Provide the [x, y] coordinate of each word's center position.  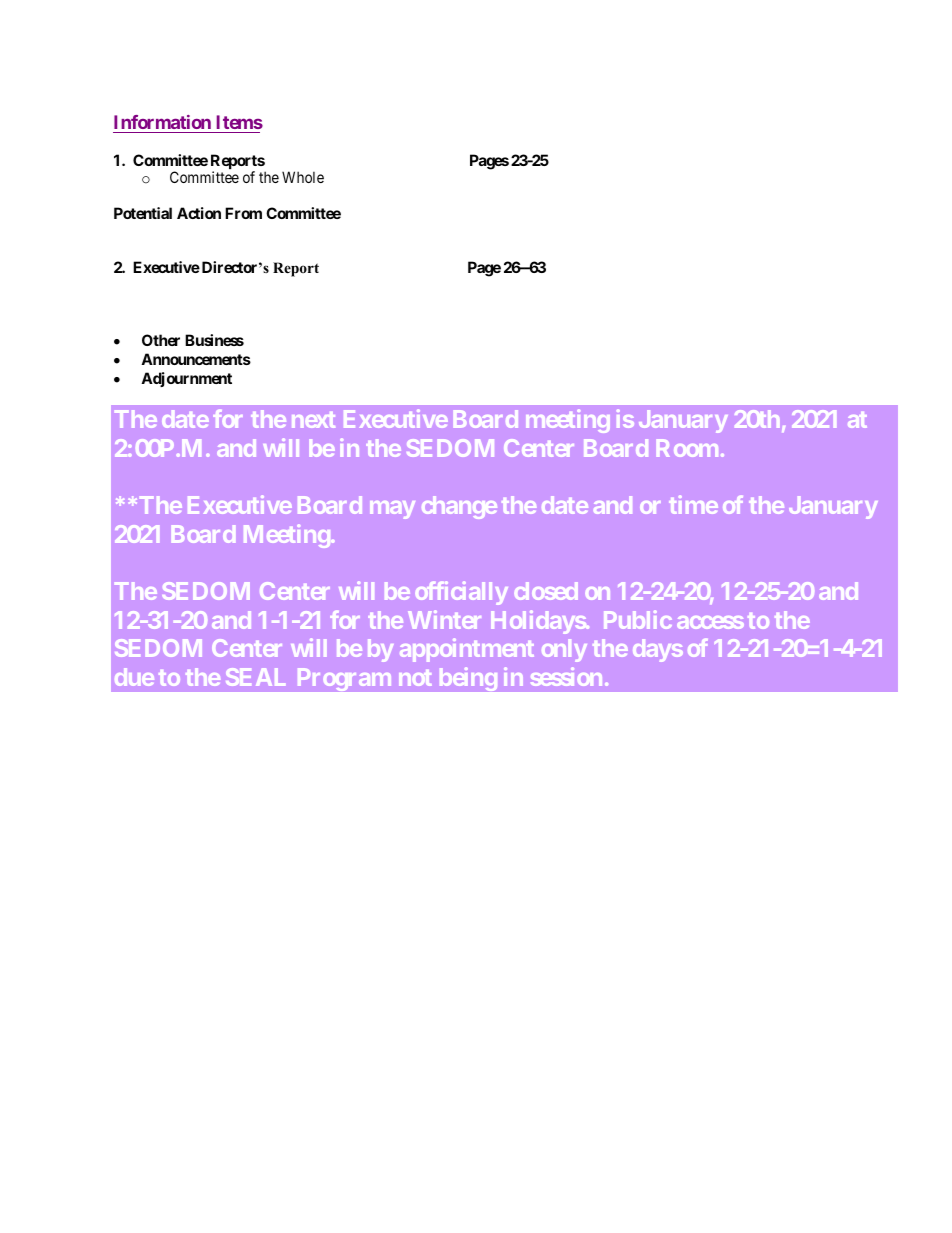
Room [687, 448]
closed [546, 591]
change [459, 507]
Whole [303, 177]
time [693, 504]
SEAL [255, 677]
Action [199, 213]
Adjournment [186, 379]
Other [161, 340]
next [313, 420]
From [243, 213]
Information [162, 122]
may [392, 510]
